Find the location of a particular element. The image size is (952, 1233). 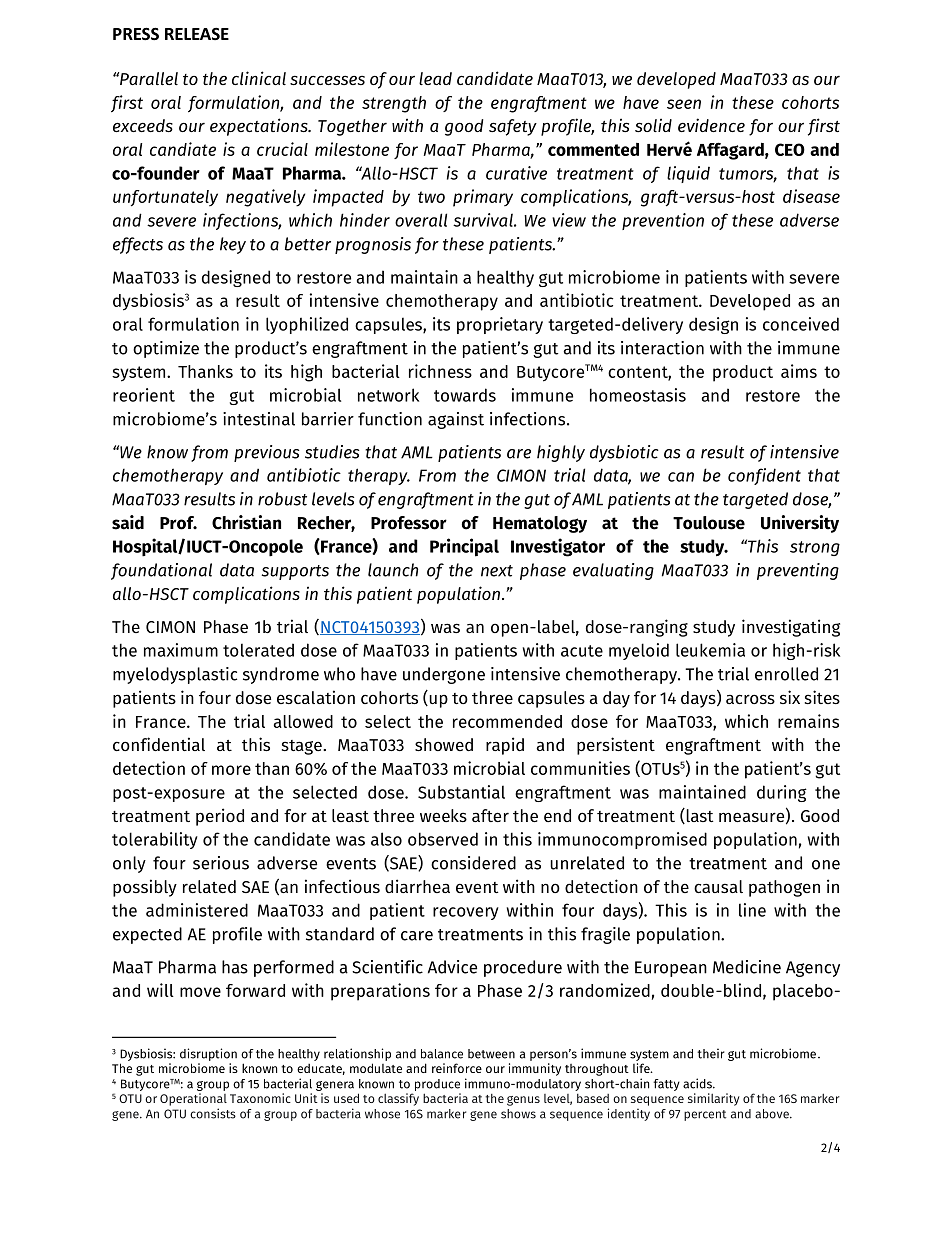

RELEASE is located at coordinates (197, 34).
